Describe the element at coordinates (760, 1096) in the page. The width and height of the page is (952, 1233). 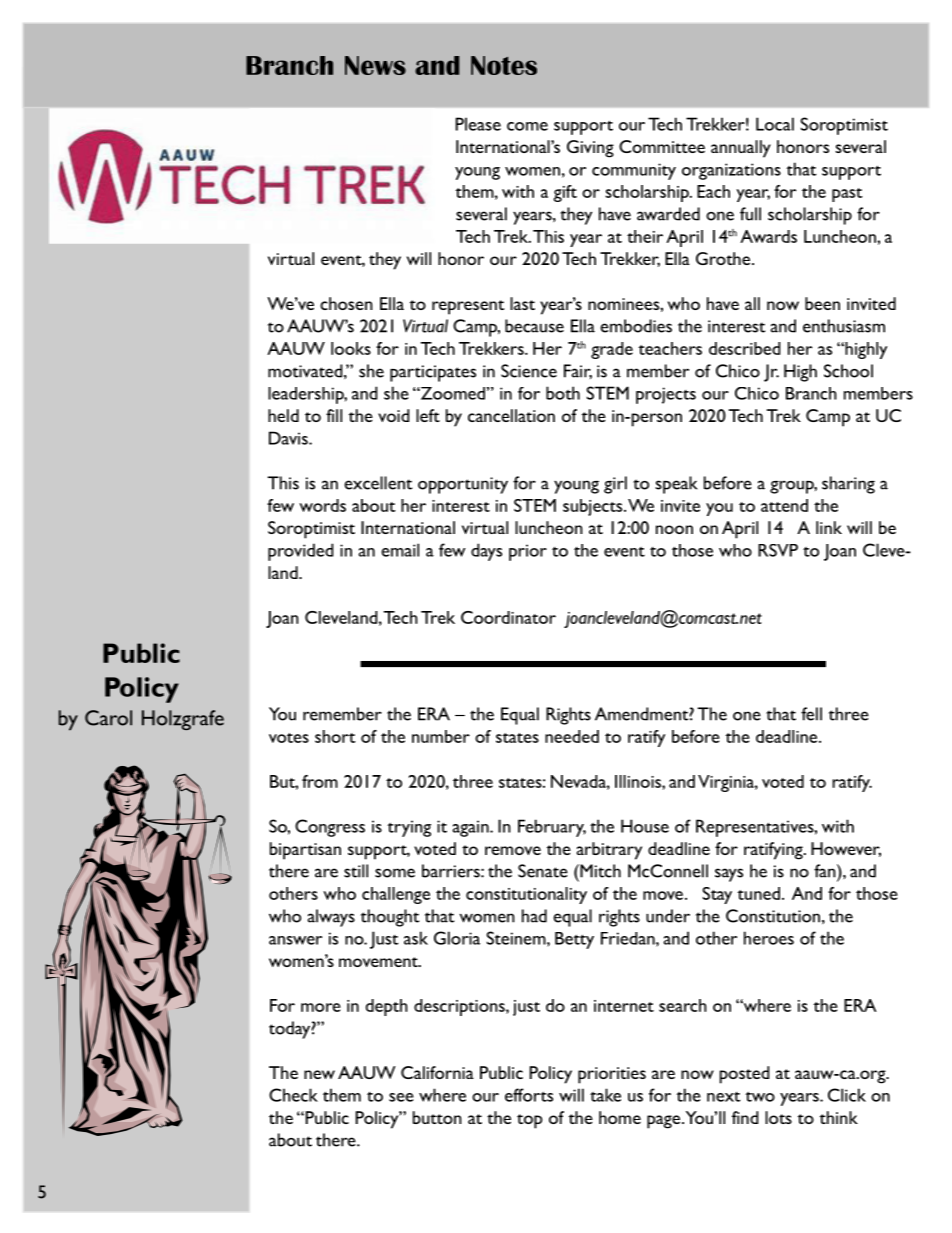
I see `two` at that location.
